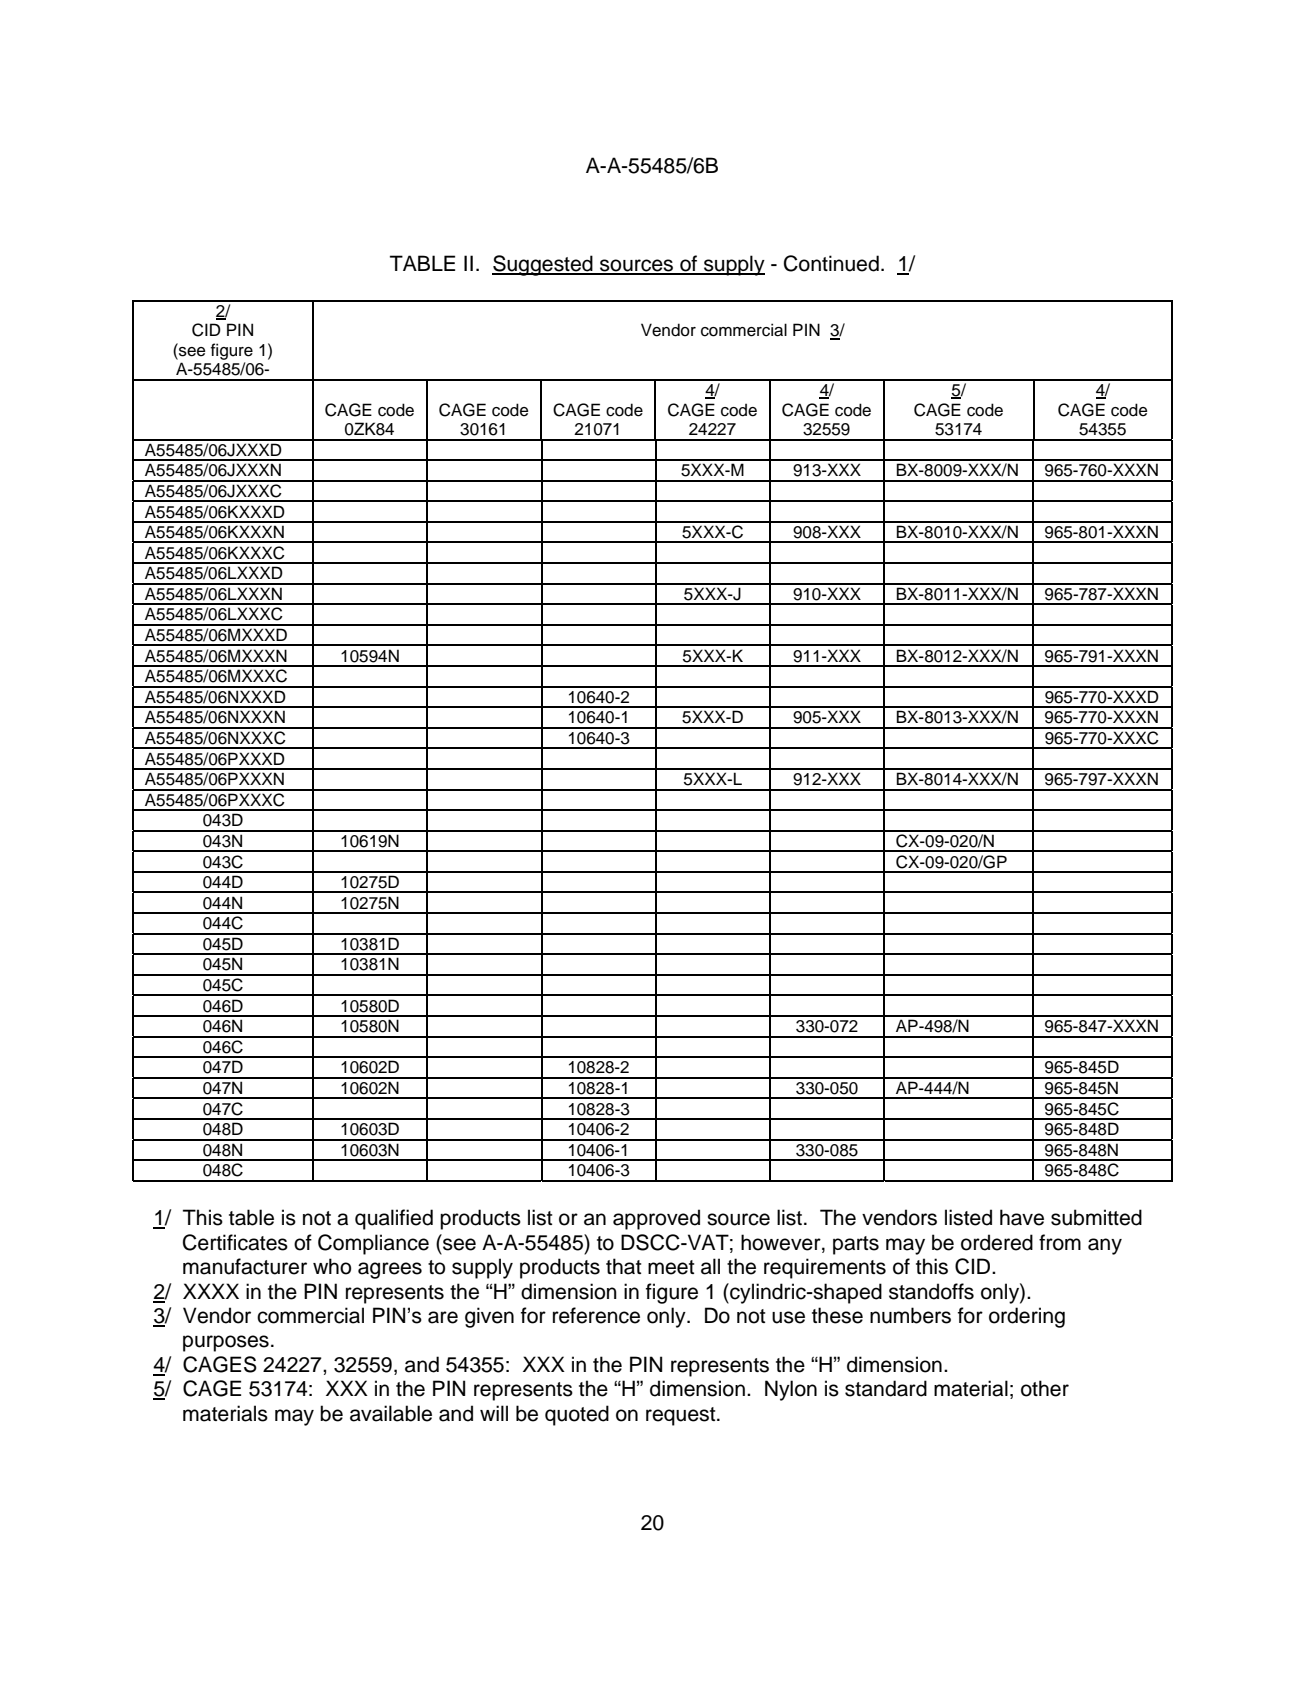 This screenshot has width=1305, height=1688. What do you see at coordinates (623, 1266) in the screenshot?
I see `that` at bounding box center [623, 1266].
